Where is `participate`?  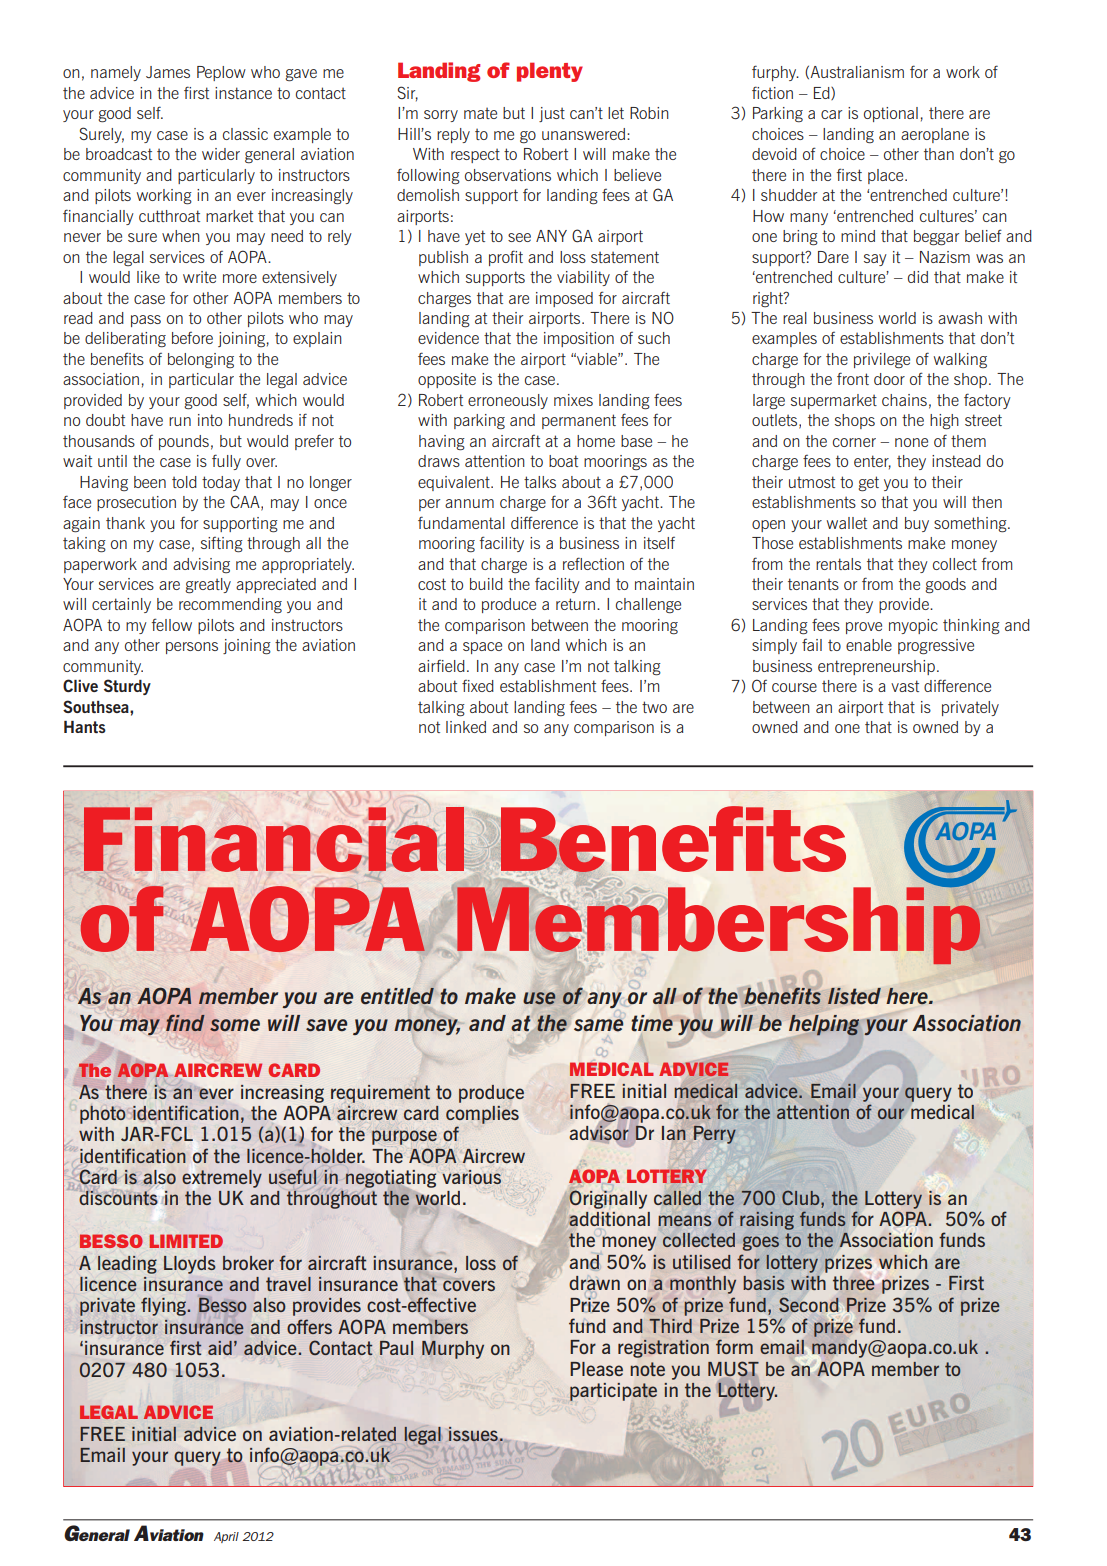
participate is located at coordinates (613, 1392).
